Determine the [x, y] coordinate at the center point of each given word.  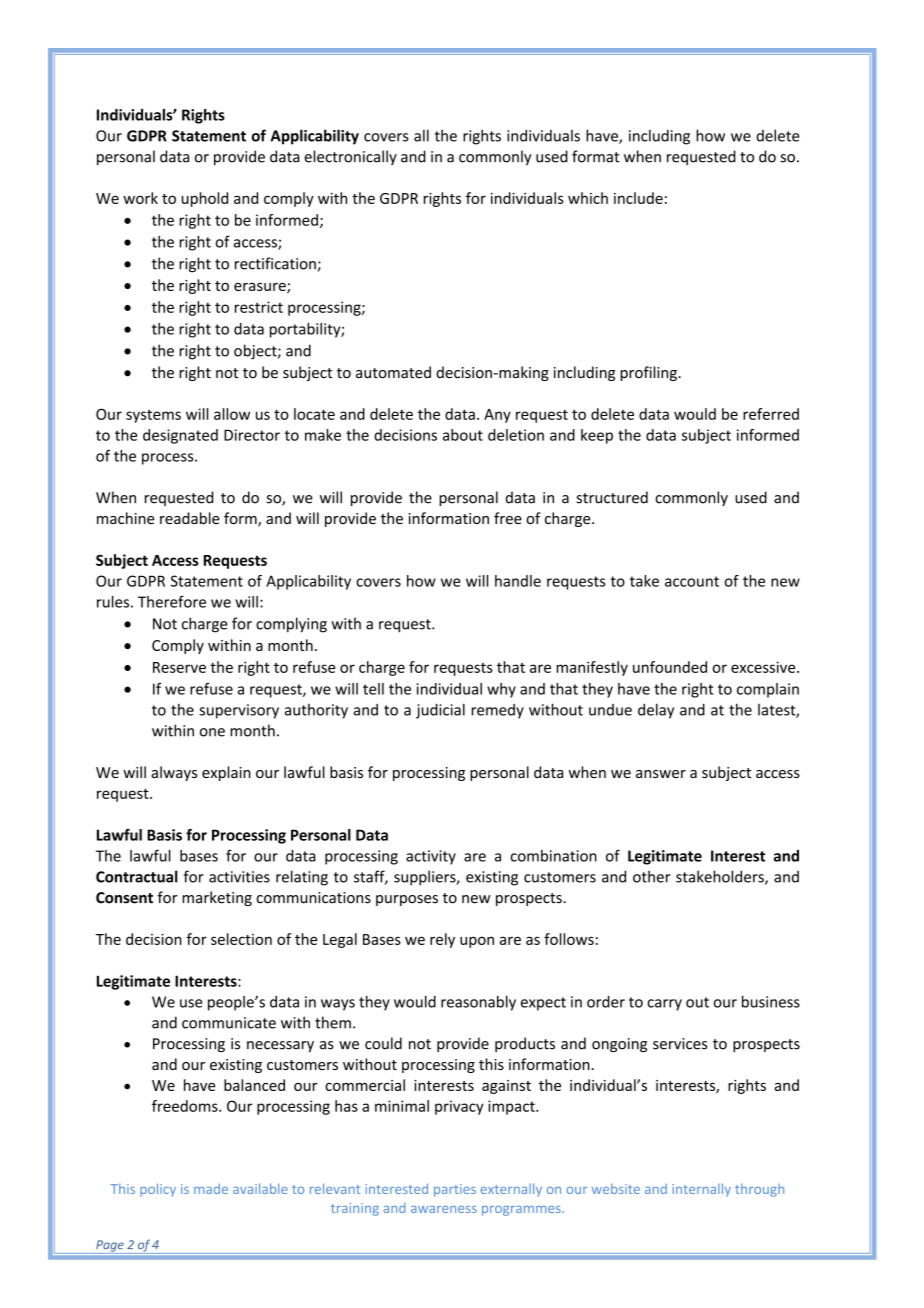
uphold [205, 199]
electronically [351, 157]
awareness [444, 1209]
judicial [440, 711]
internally [701, 1190]
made [211, 1188]
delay [656, 711]
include [638, 198]
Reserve [179, 667]
